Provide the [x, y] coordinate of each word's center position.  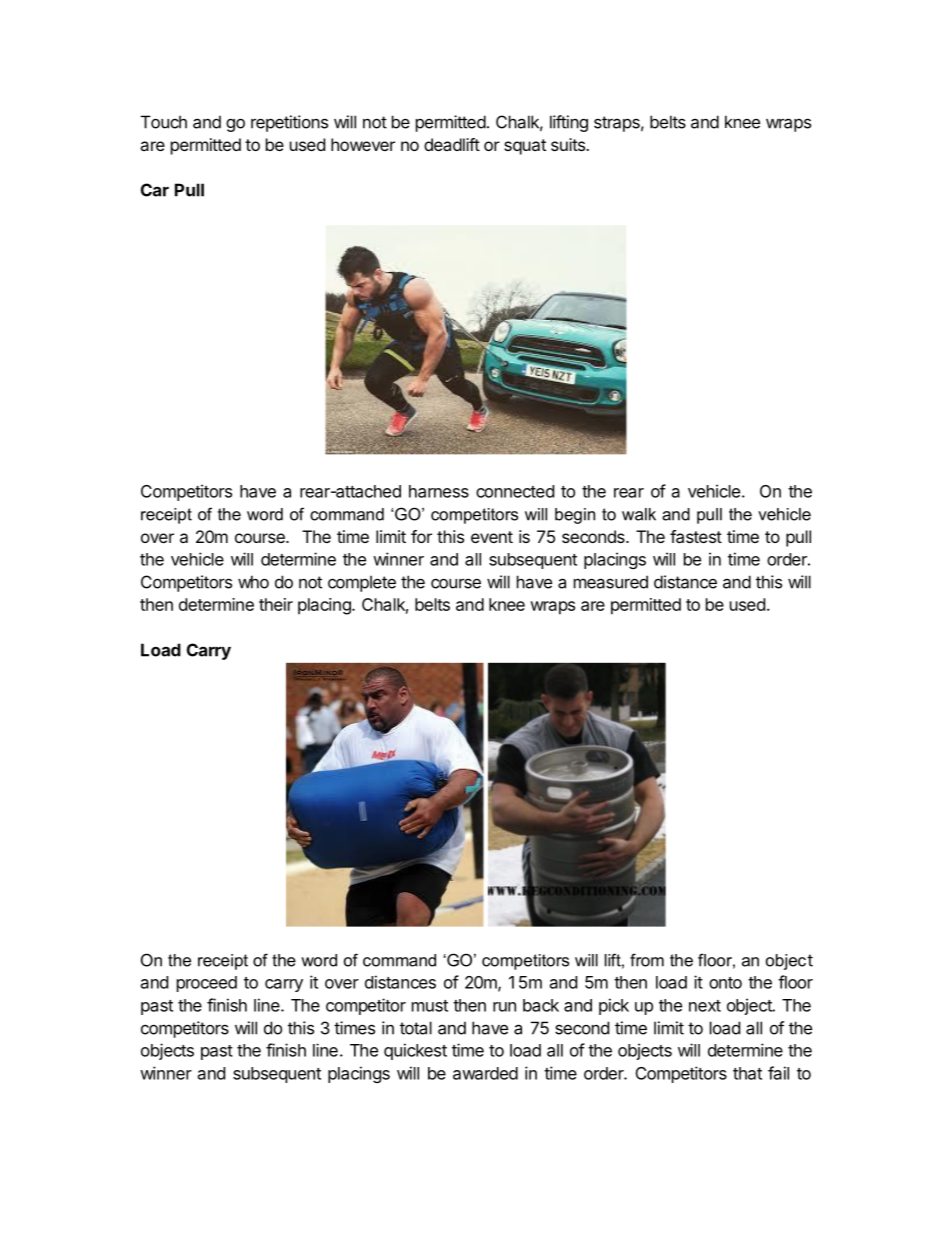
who [253, 582]
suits [569, 144]
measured [611, 582]
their [276, 604]
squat [525, 147]
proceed [207, 984]
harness [439, 491]
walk [639, 514]
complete [362, 583]
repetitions [289, 123]
